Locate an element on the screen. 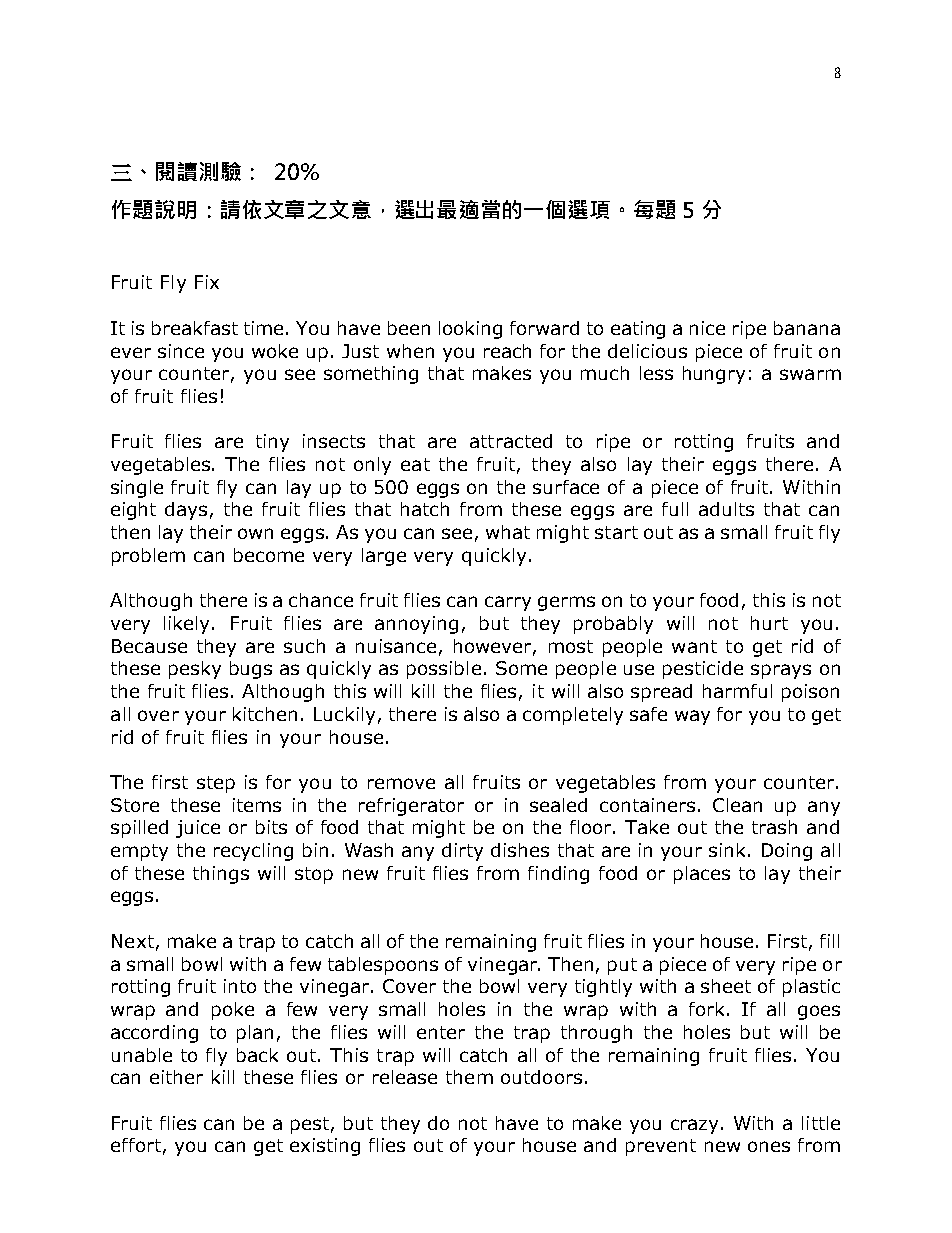  sink is located at coordinates (729, 850).
